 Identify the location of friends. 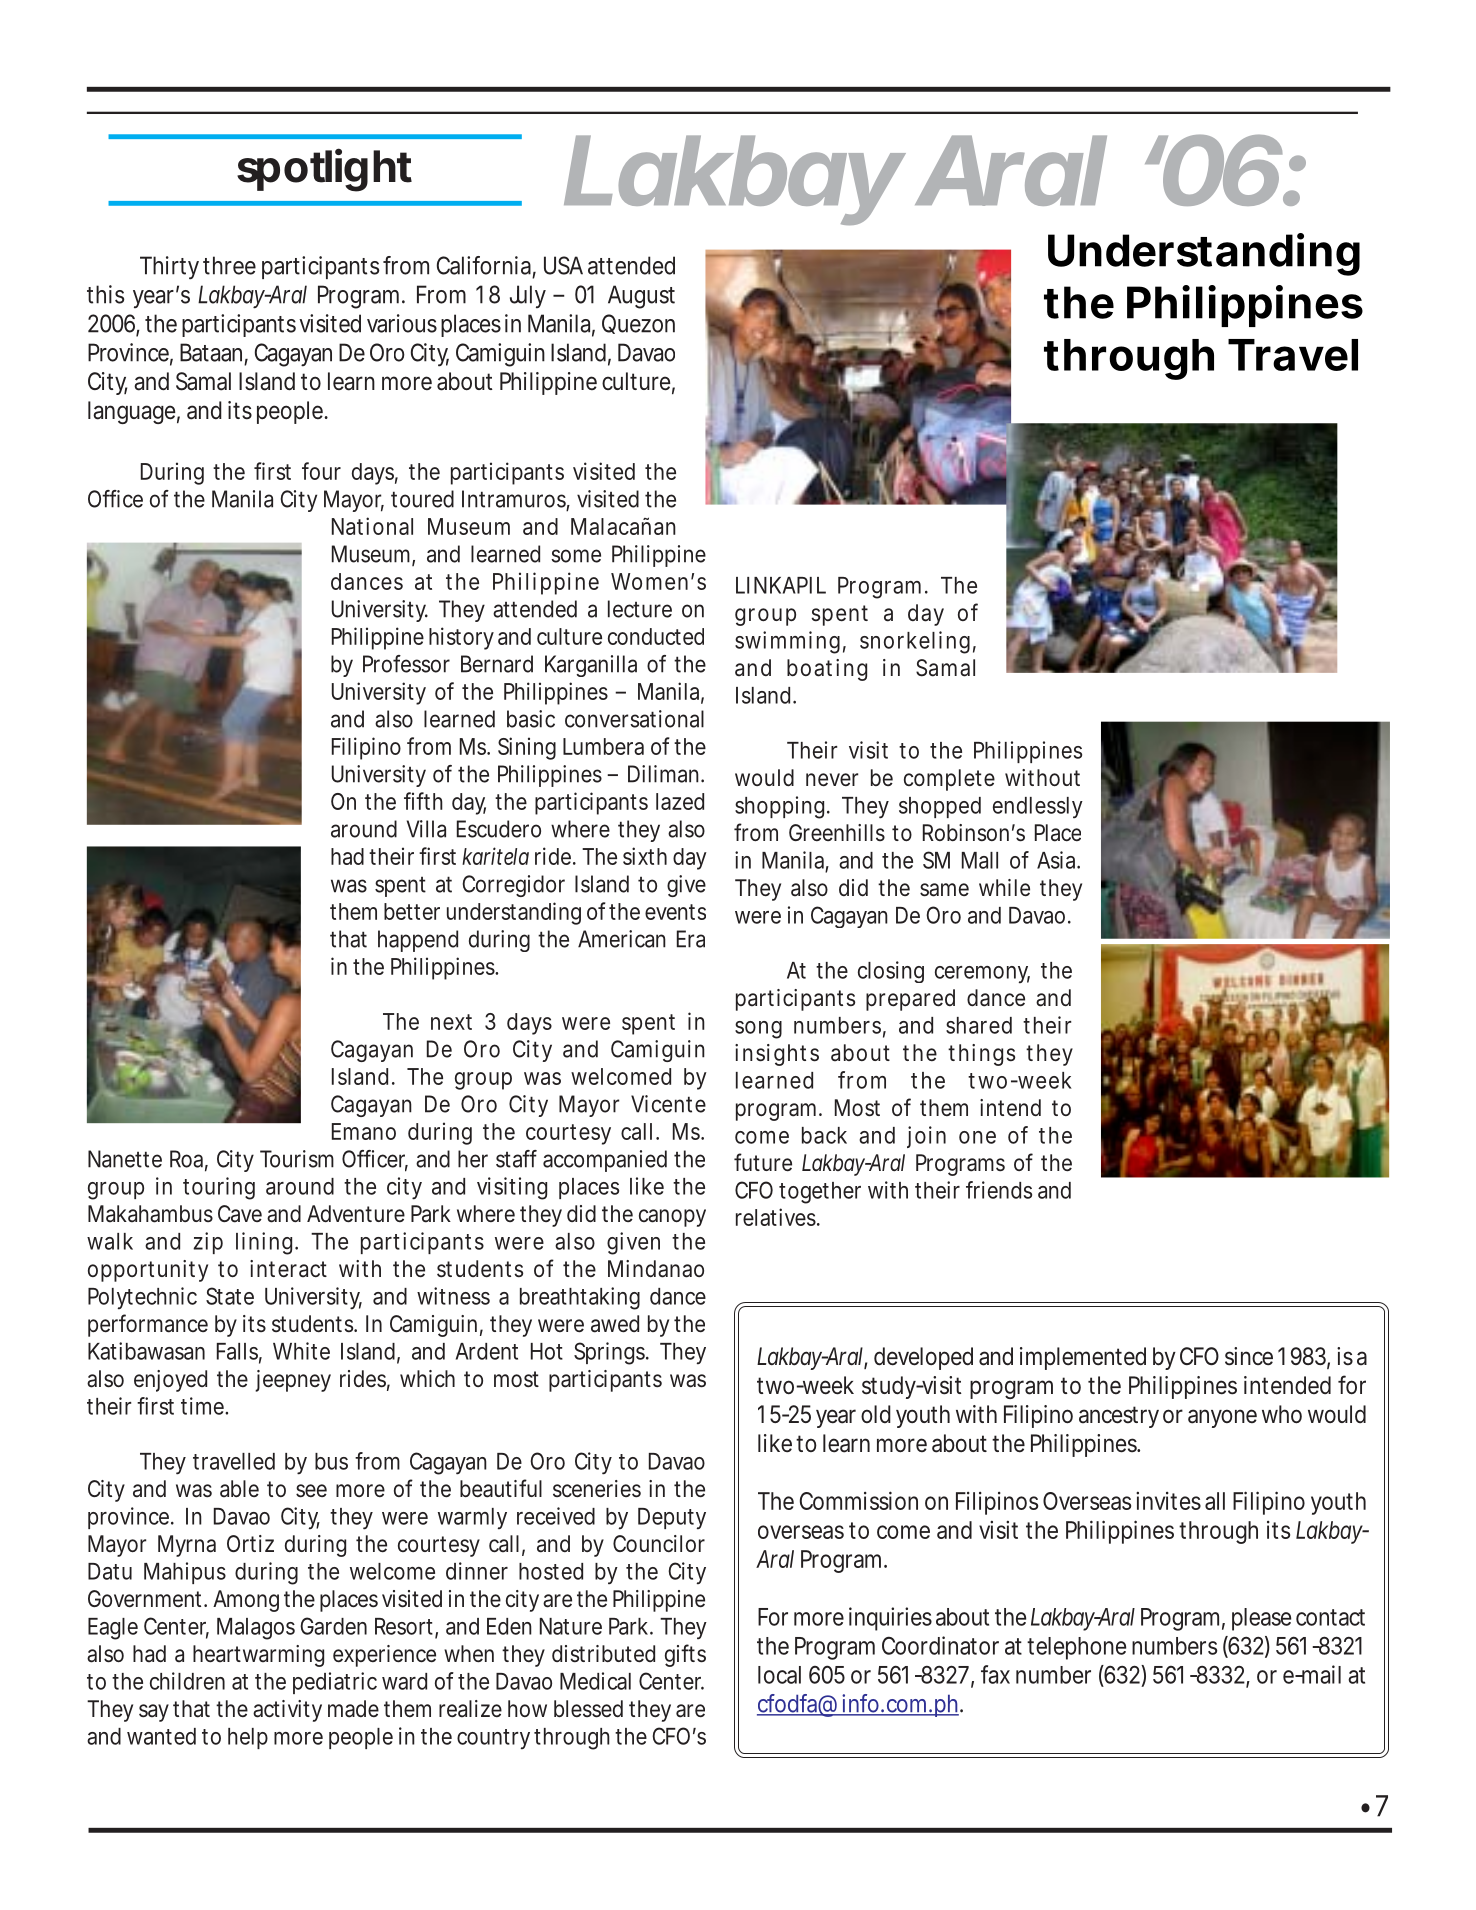
(999, 1190).
